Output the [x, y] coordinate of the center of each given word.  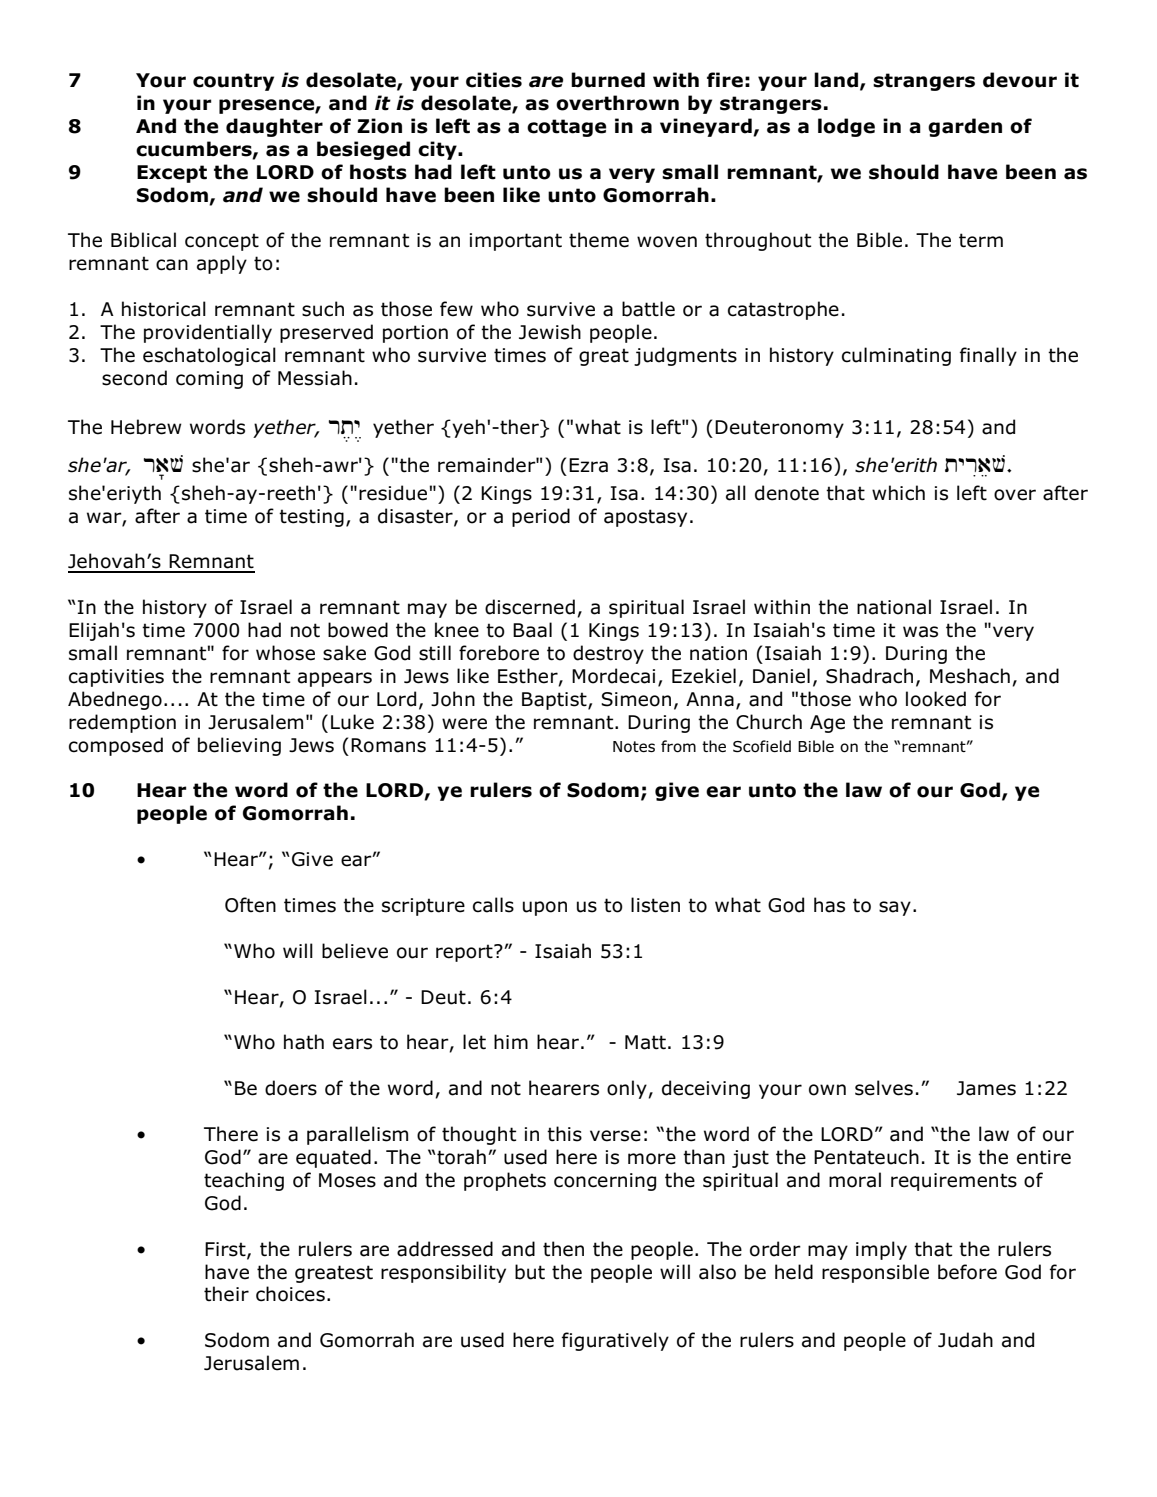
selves [884, 1088]
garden [965, 127]
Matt [645, 1042]
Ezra [588, 465]
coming [209, 380]
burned [608, 80]
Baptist [555, 701]
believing [239, 746]
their [226, 1294]
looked [936, 699]
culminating [896, 356]
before [967, 1272]
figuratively [615, 1341]
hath [304, 1042]
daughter [274, 127]
